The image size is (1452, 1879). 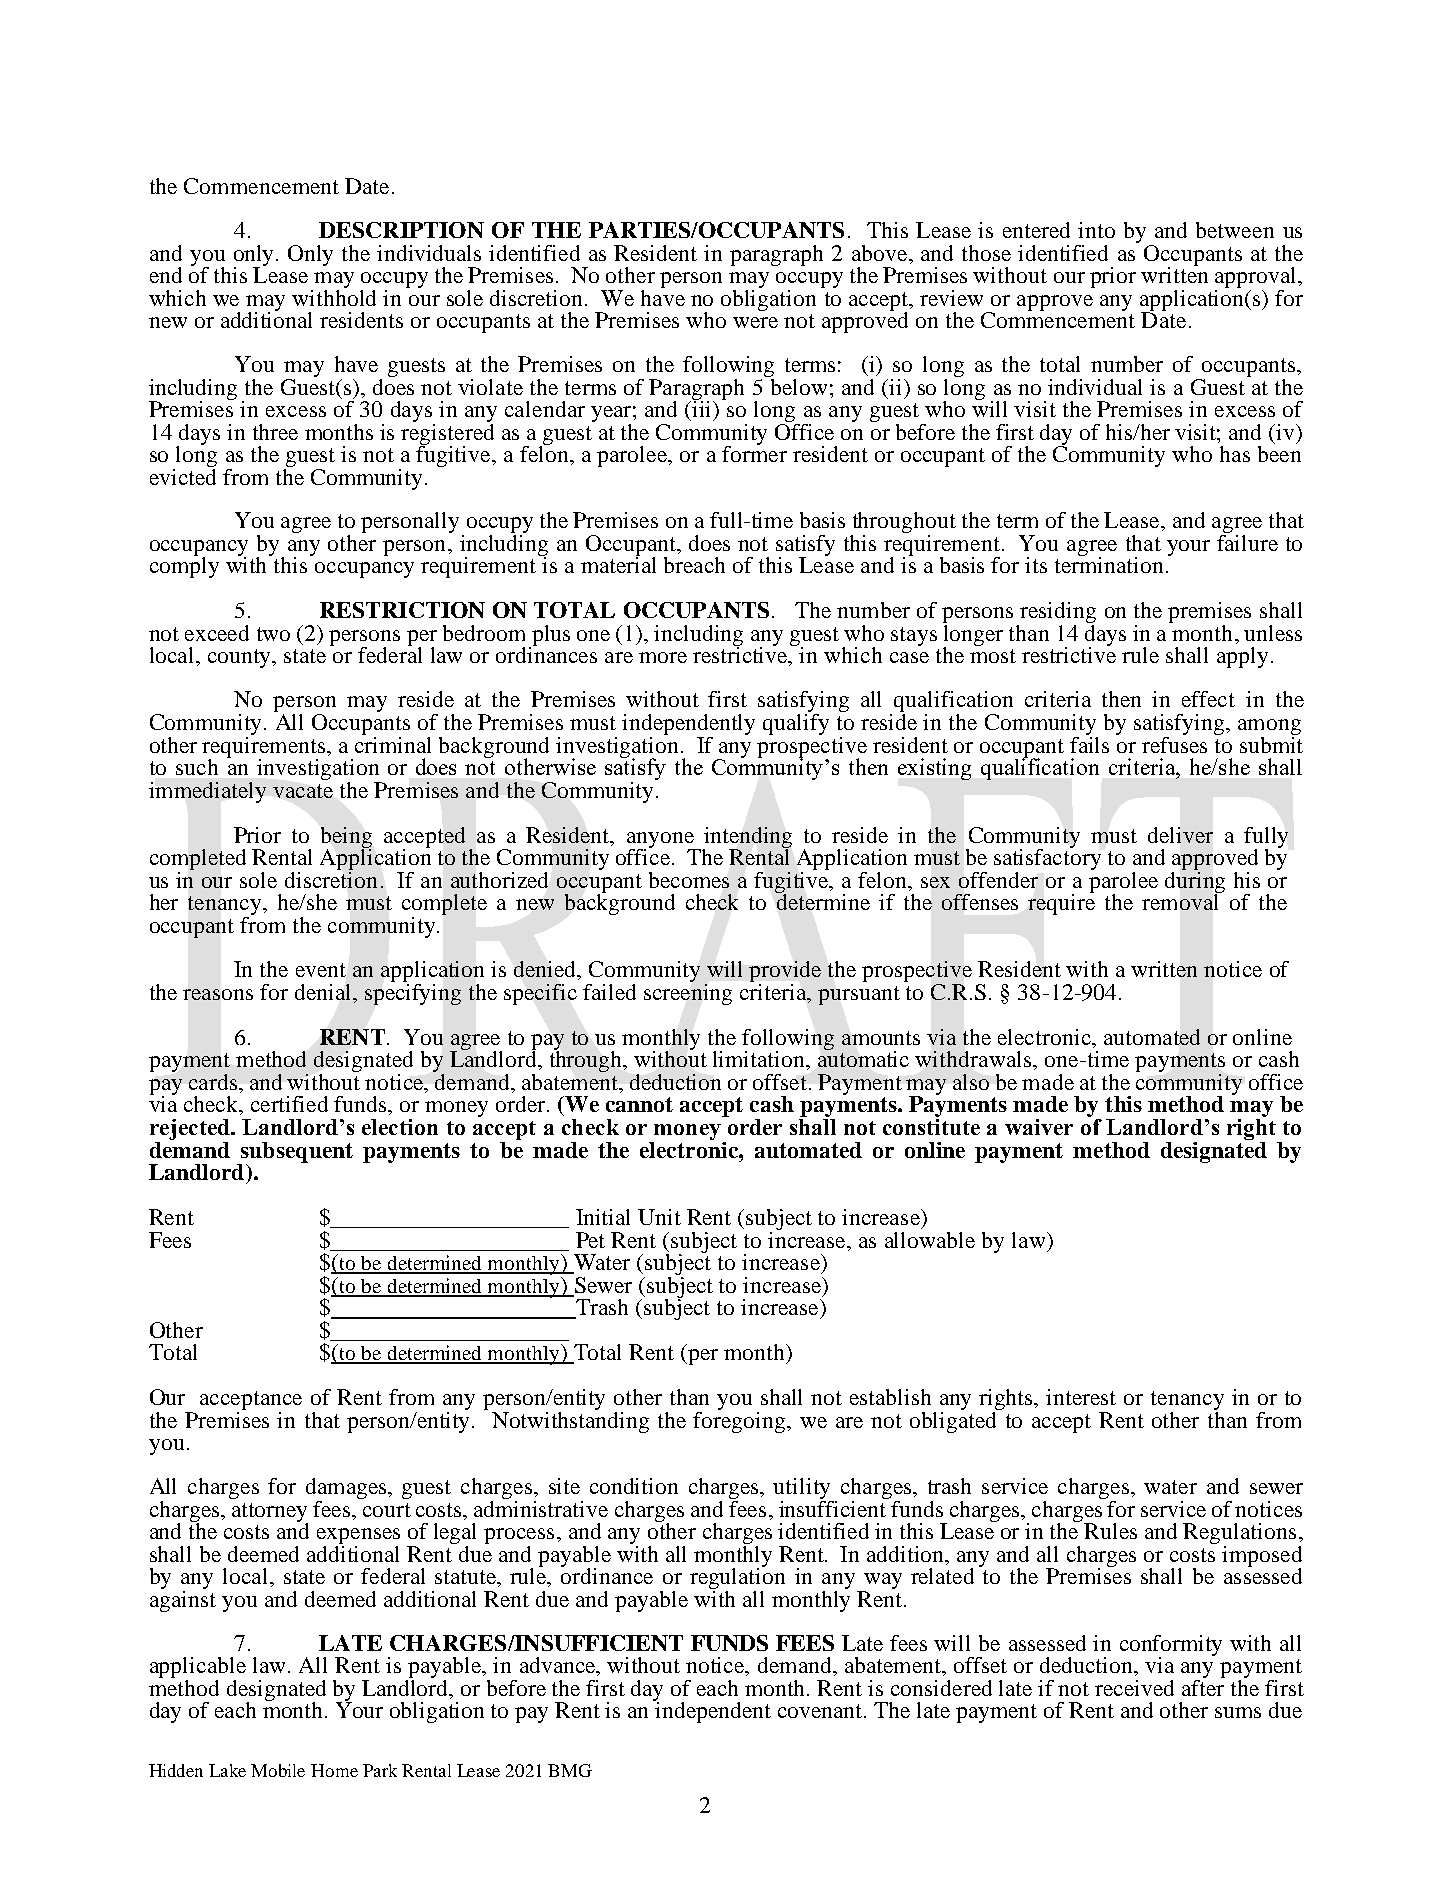 What do you see at coordinates (1180, 835) in the image?
I see `deliver` at bounding box center [1180, 835].
